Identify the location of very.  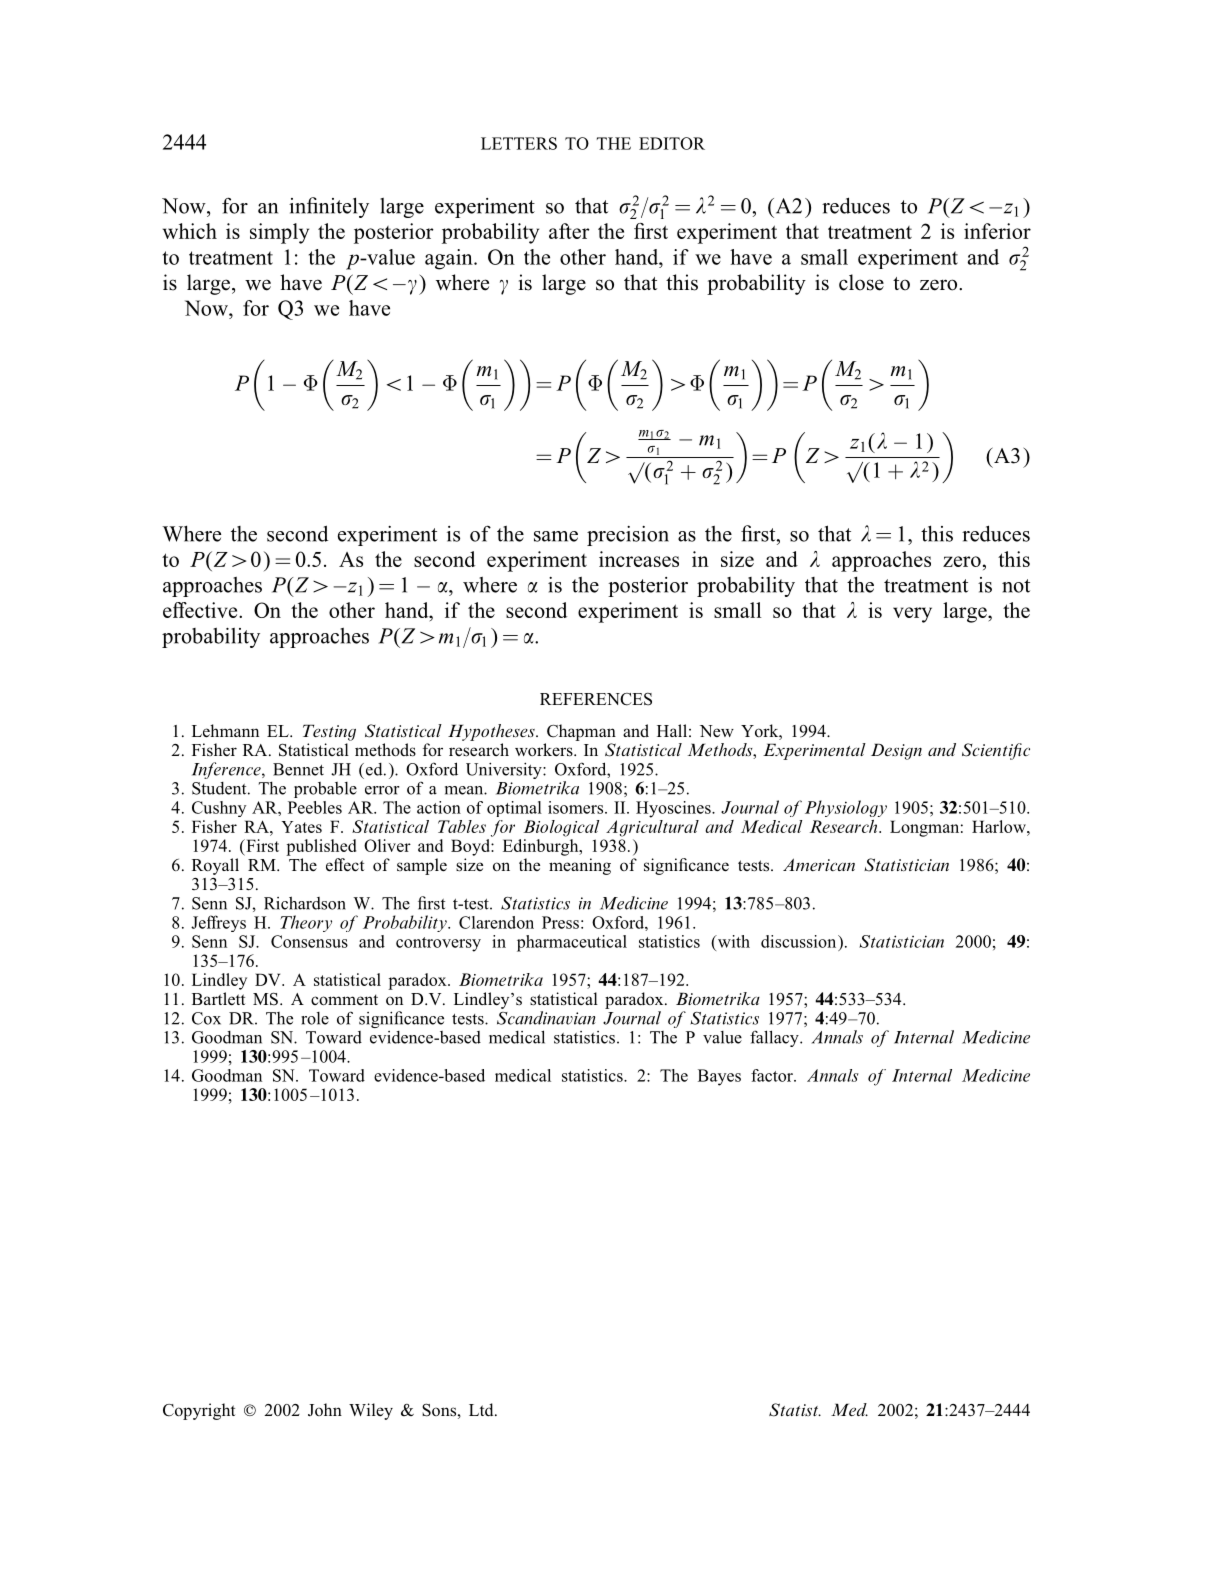
(912, 615).
